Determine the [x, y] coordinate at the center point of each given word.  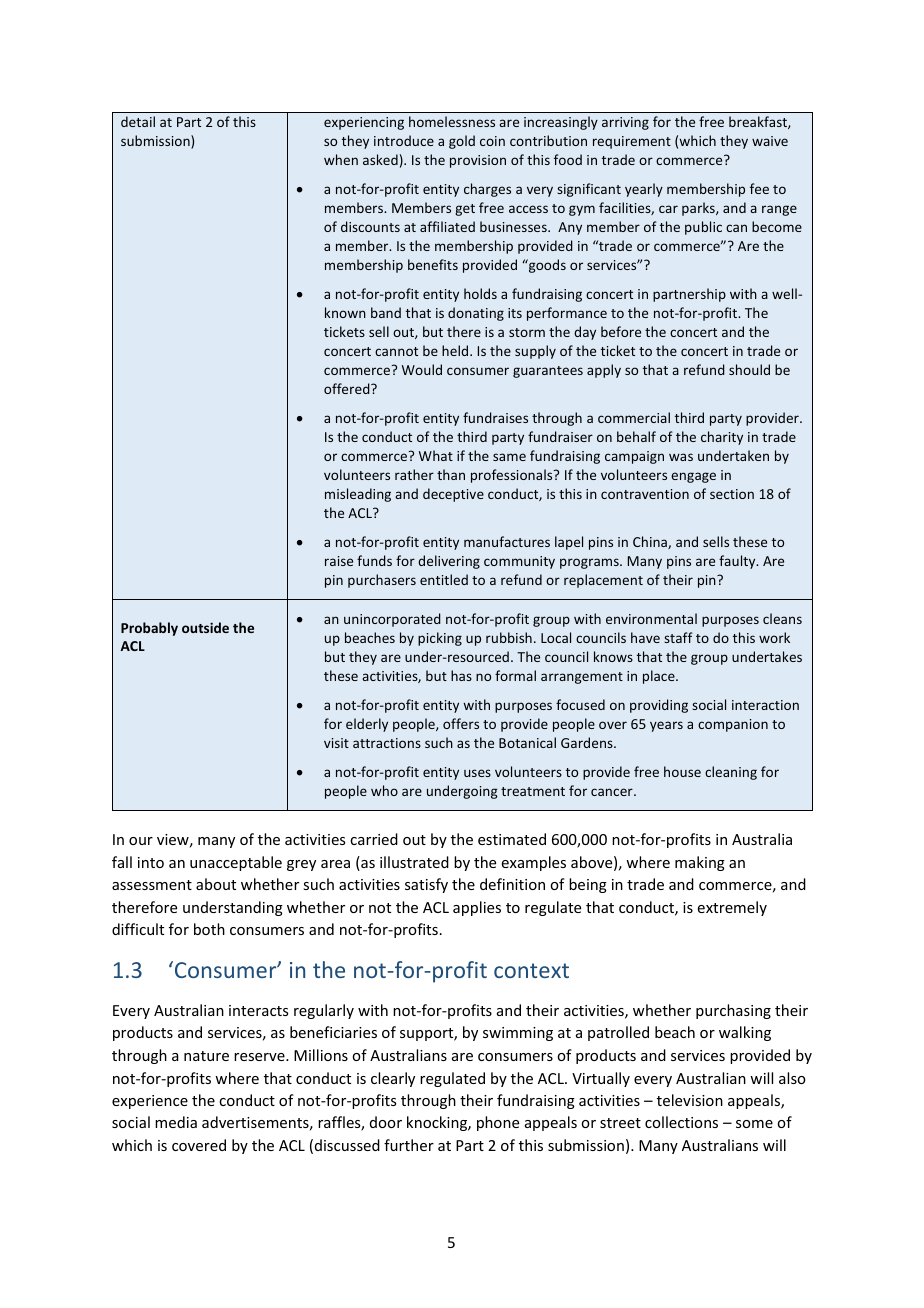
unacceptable [236, 863]
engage [693, 477]
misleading [358, 495]
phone [498, 1123]
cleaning [731, 773]
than [451, 474]
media [176, 1122]
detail [138, 121]
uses [477, 773]
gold [462, 142]
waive [770, 141]
